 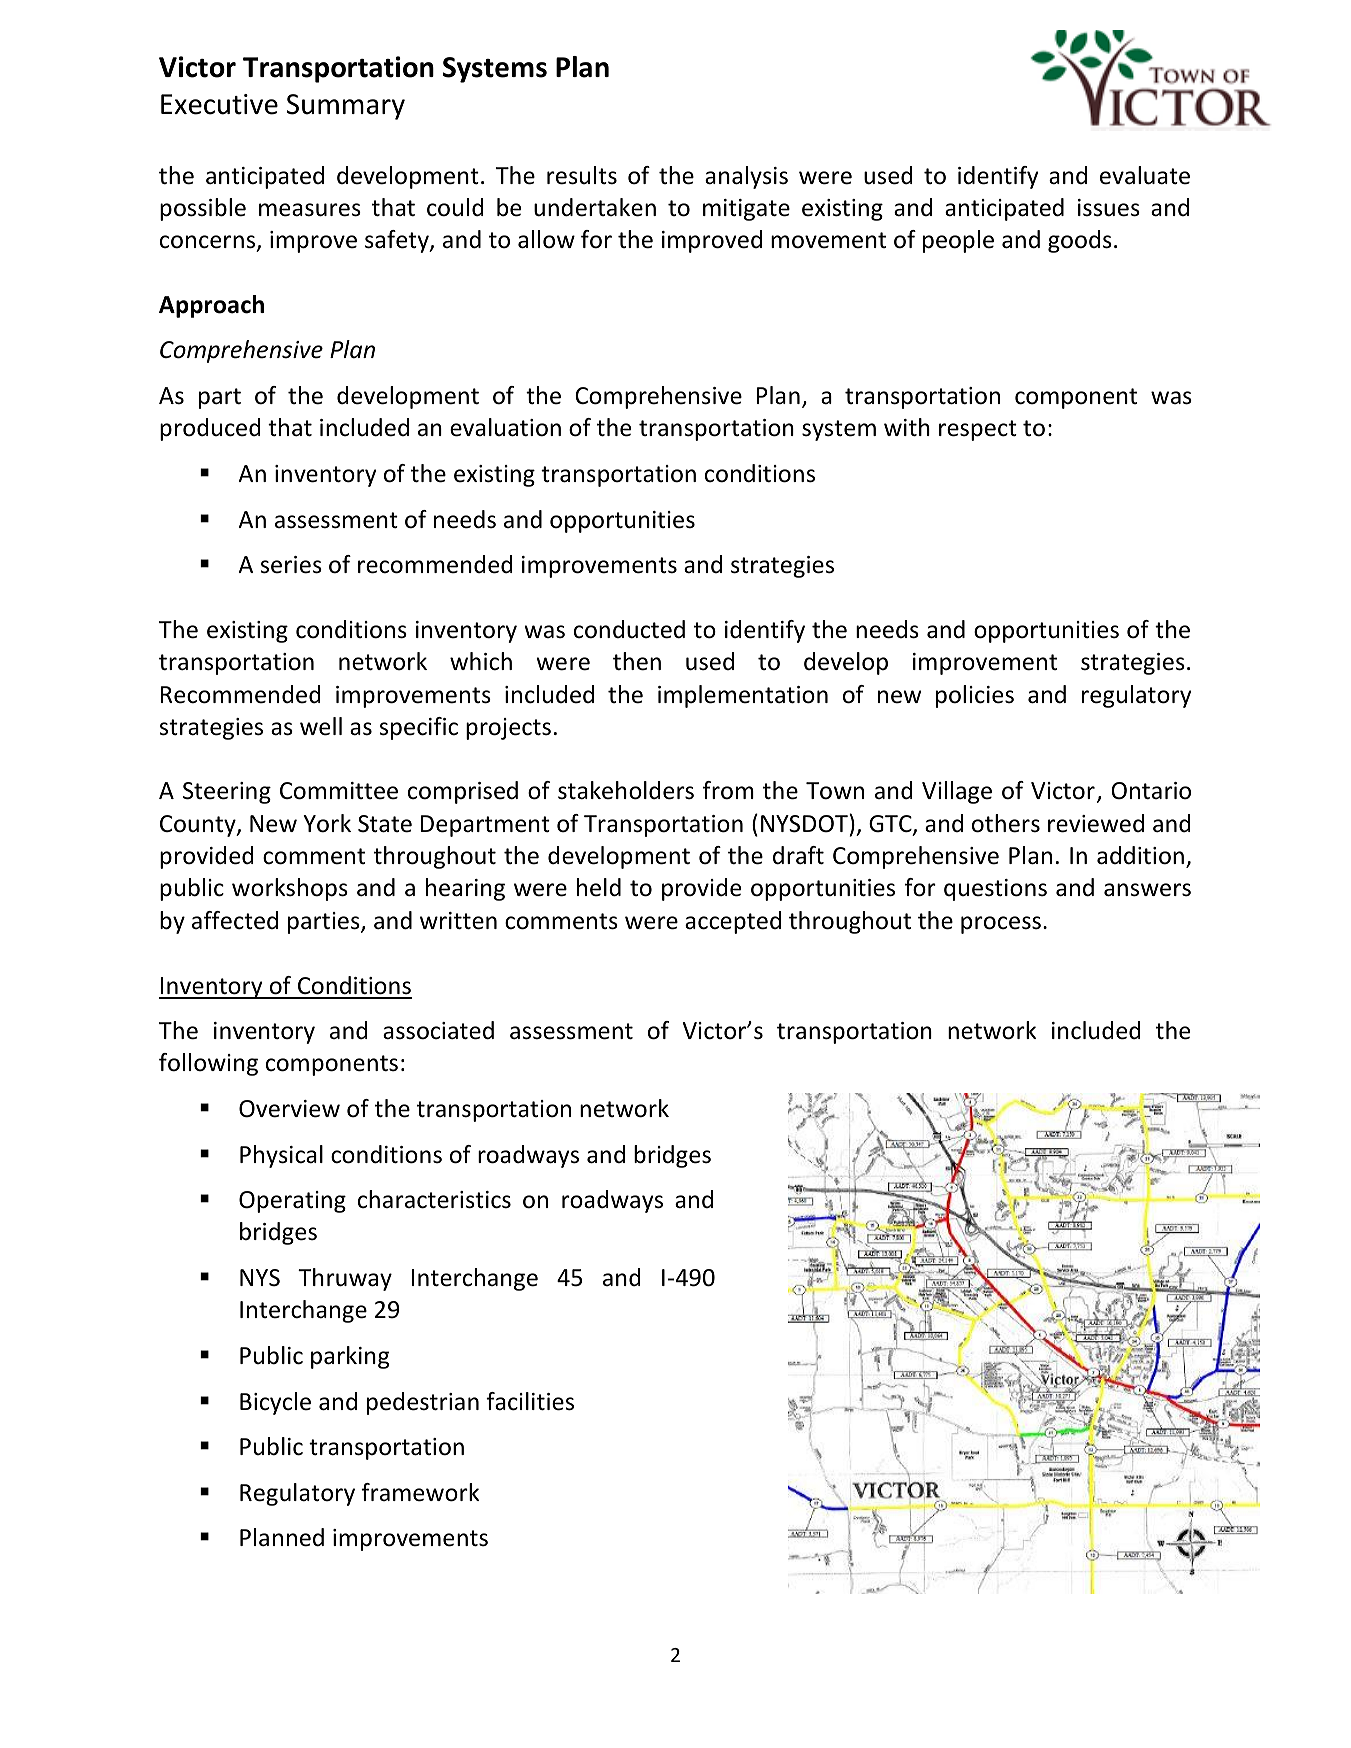 What do you see at coordinates (291, 565) in the screenshot?
I see `series` at bounding box center [291, 565].
